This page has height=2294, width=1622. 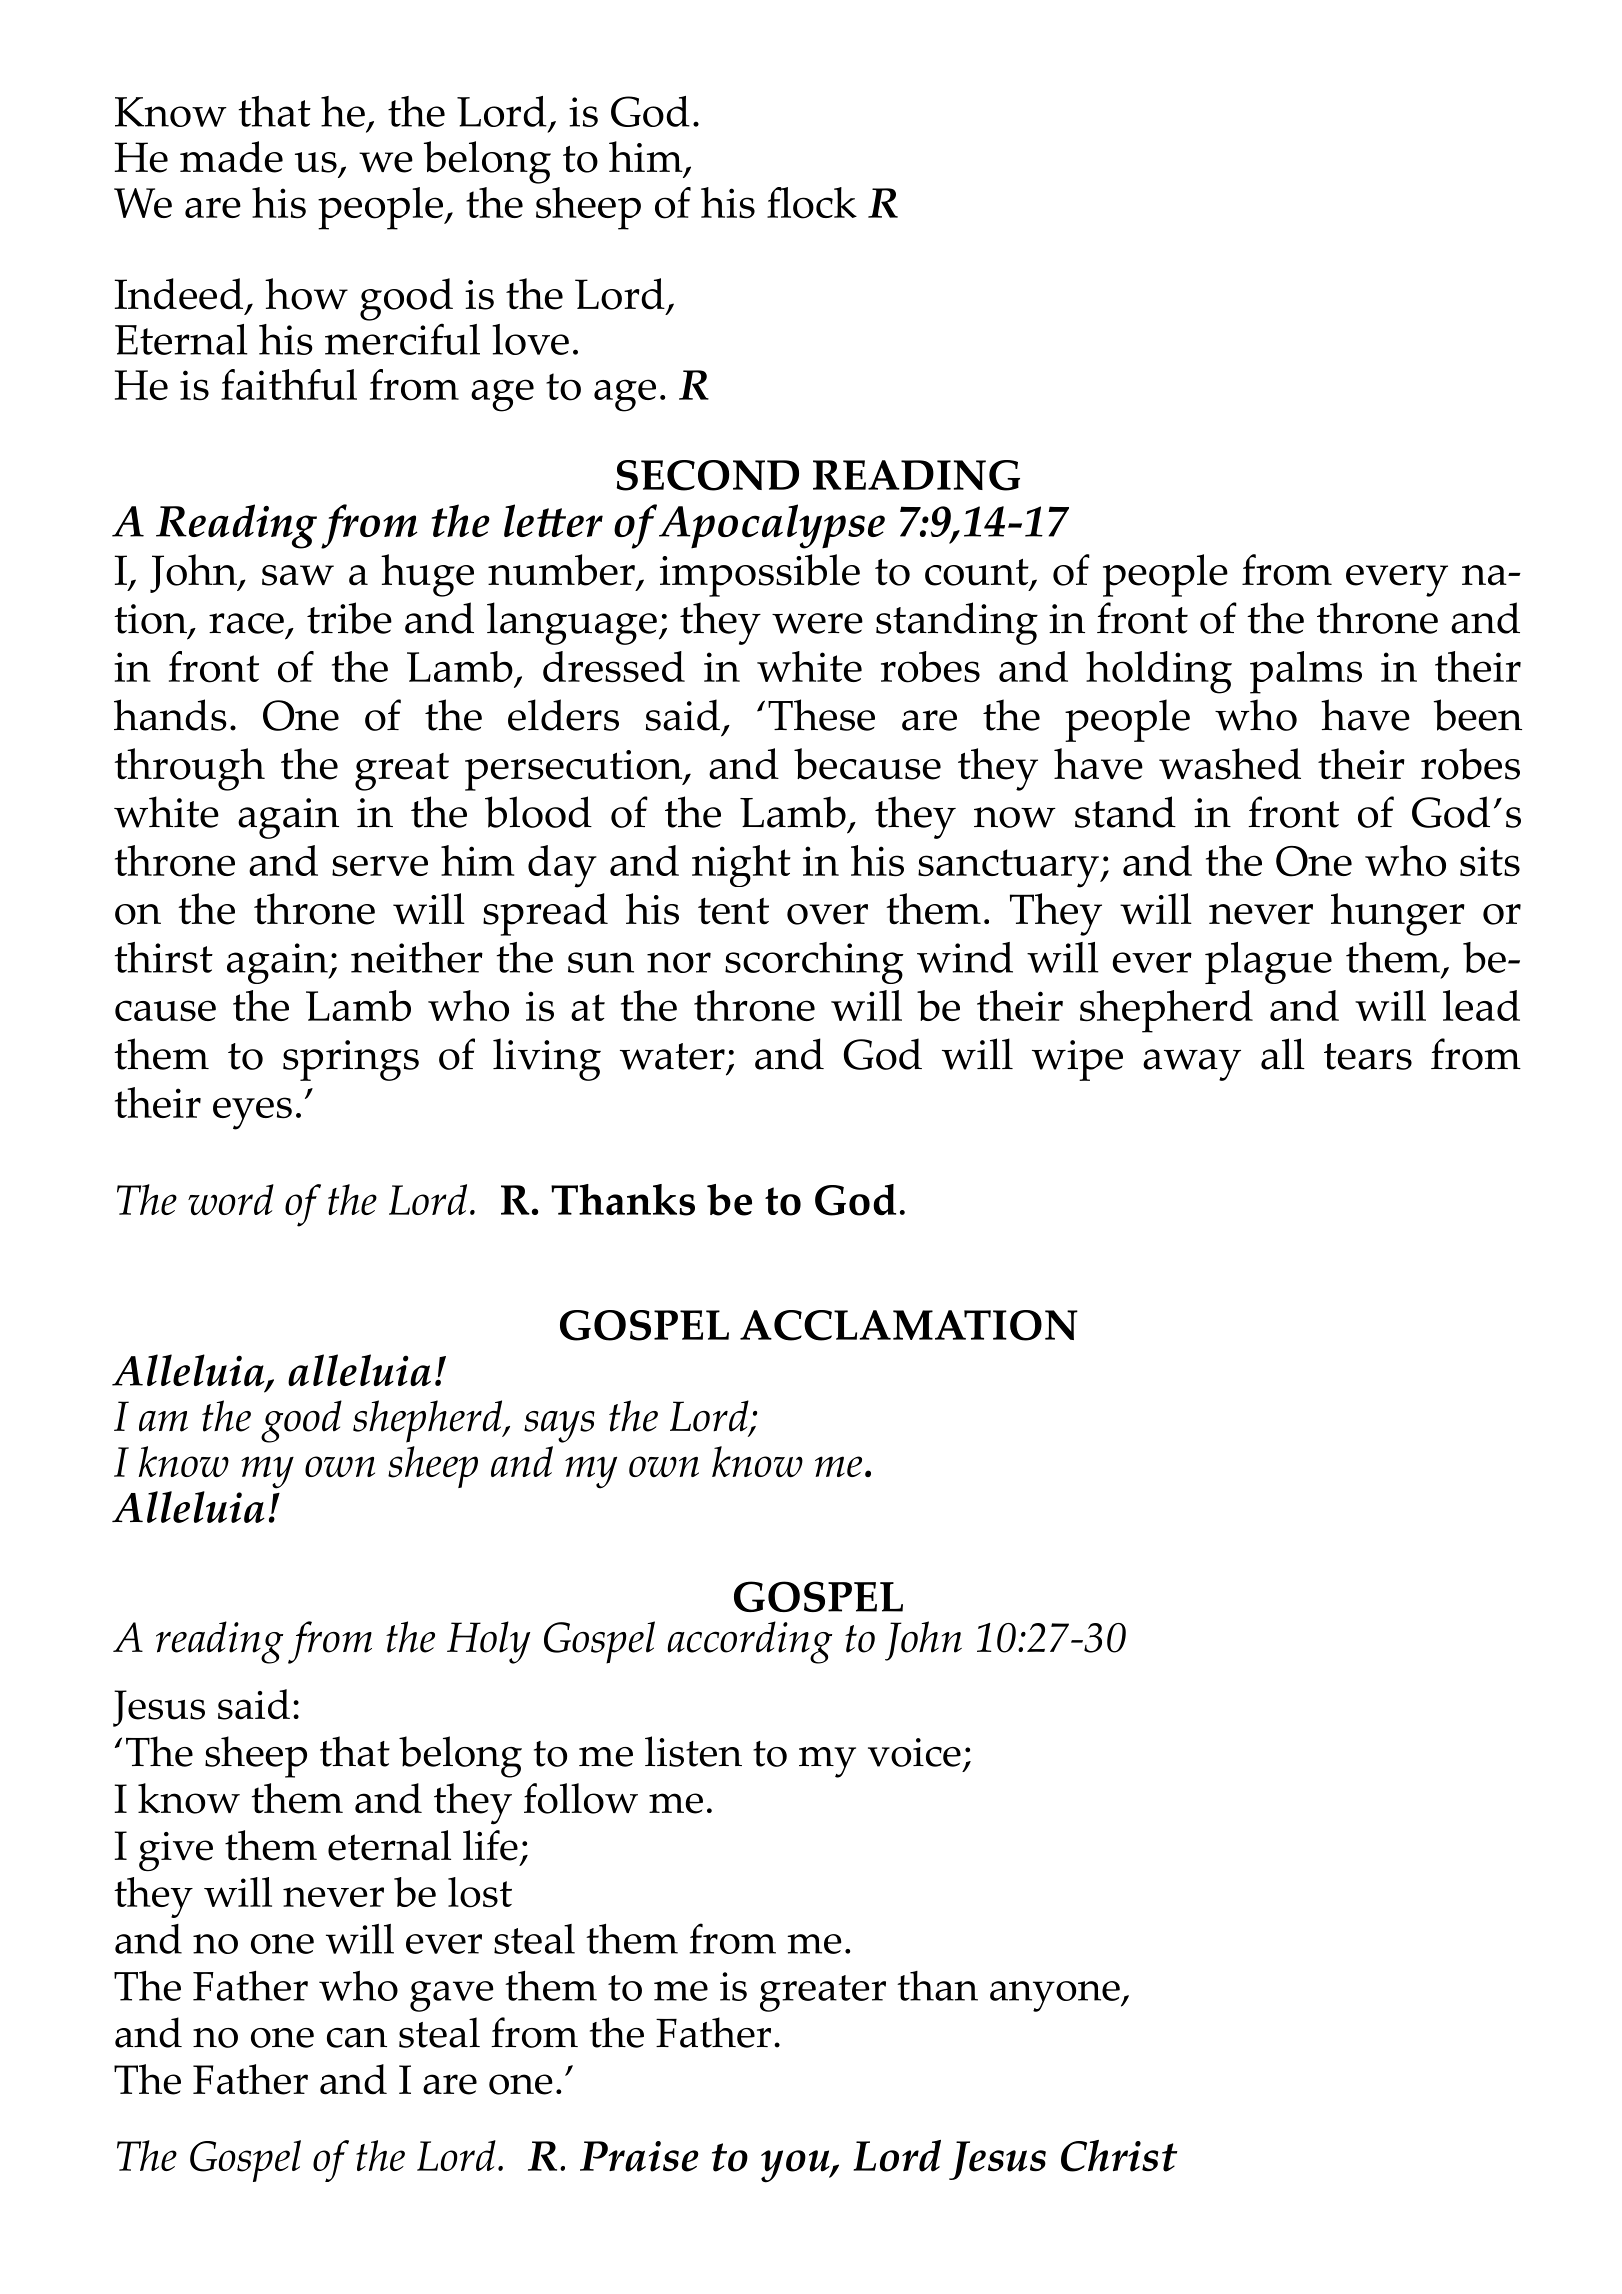 What do you see at coordinates (1268, 963) in the page?
I see `plague` at bounding box center [1268, 963].
